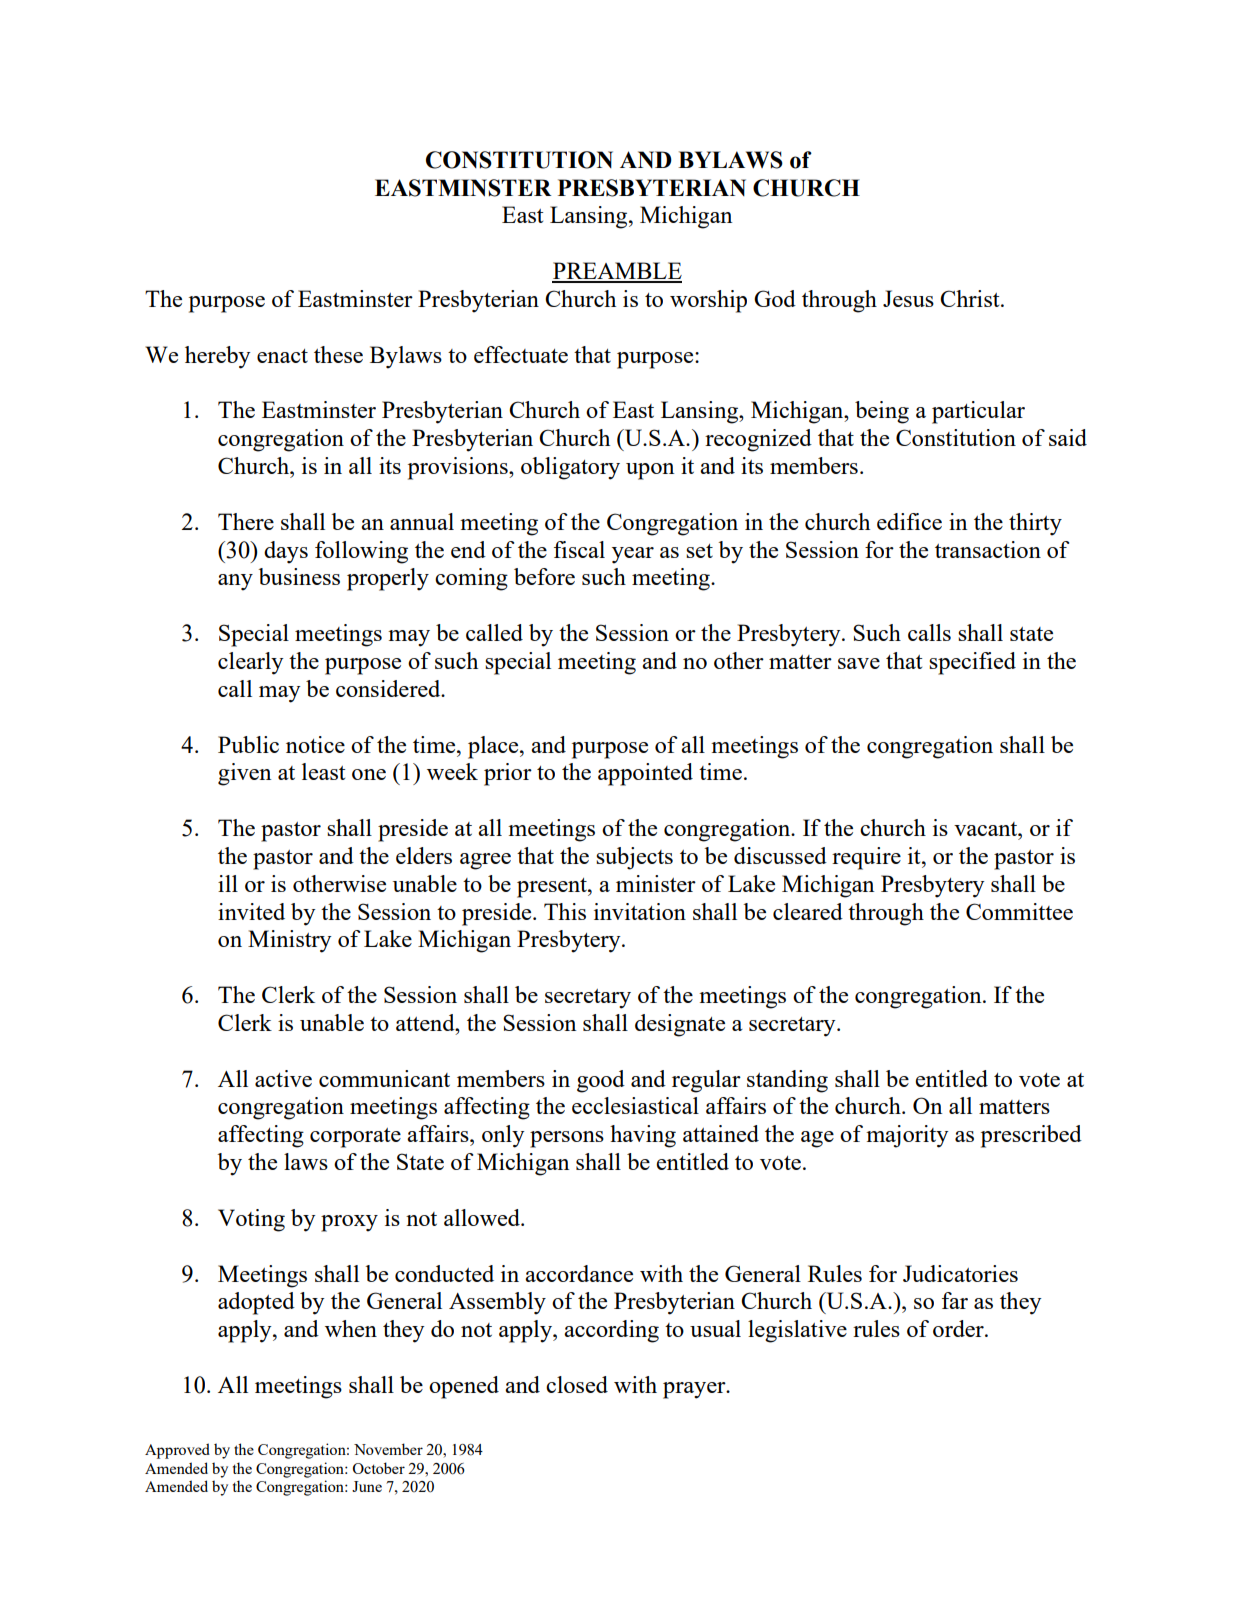 Image resolution: width=1235 pixels, height=1598 pixels. I want to click on corporate, so click(355, 1138).
